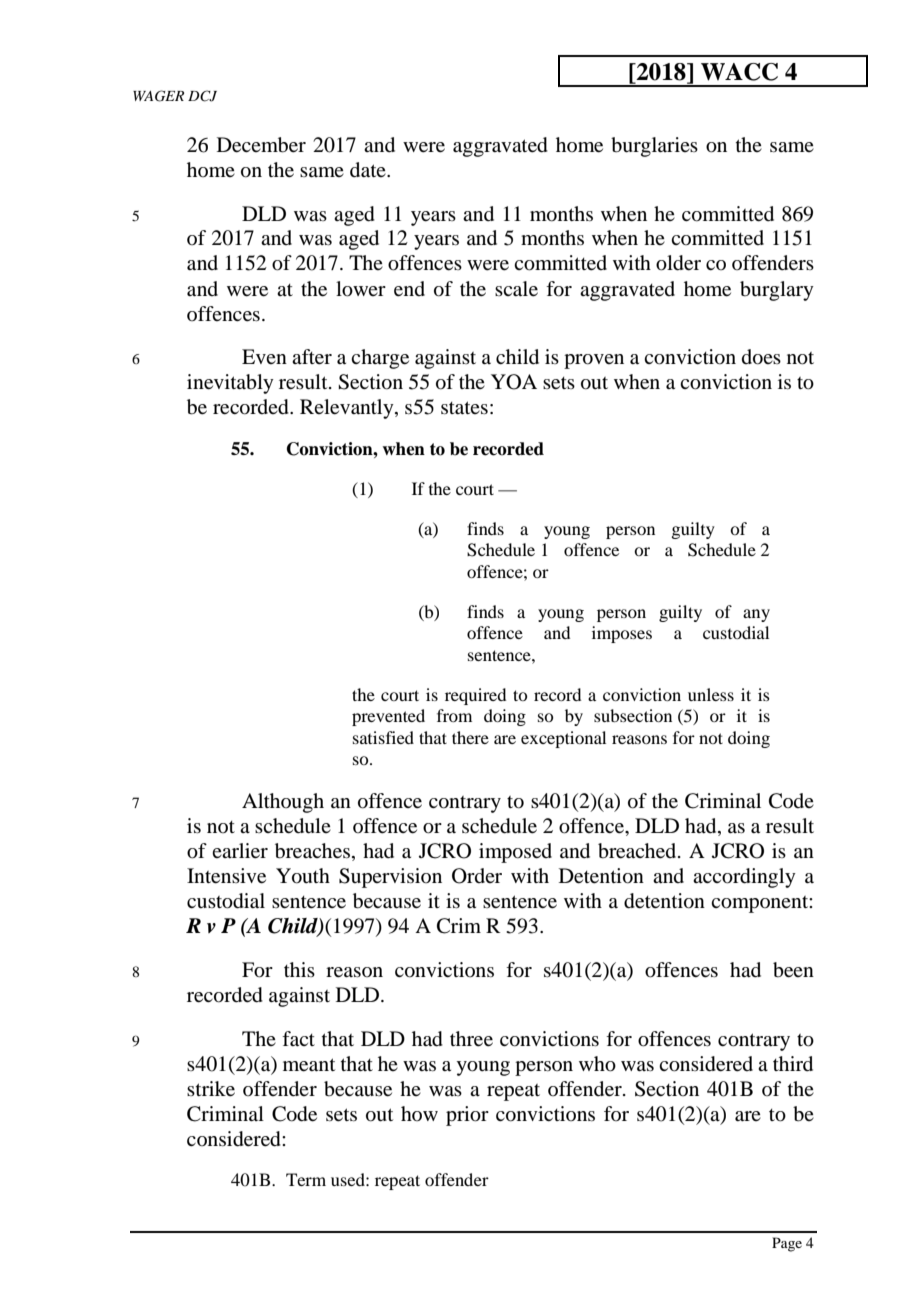 The width and height of the page is (924, 1308). I want to click on Although, so click(283, 803).
